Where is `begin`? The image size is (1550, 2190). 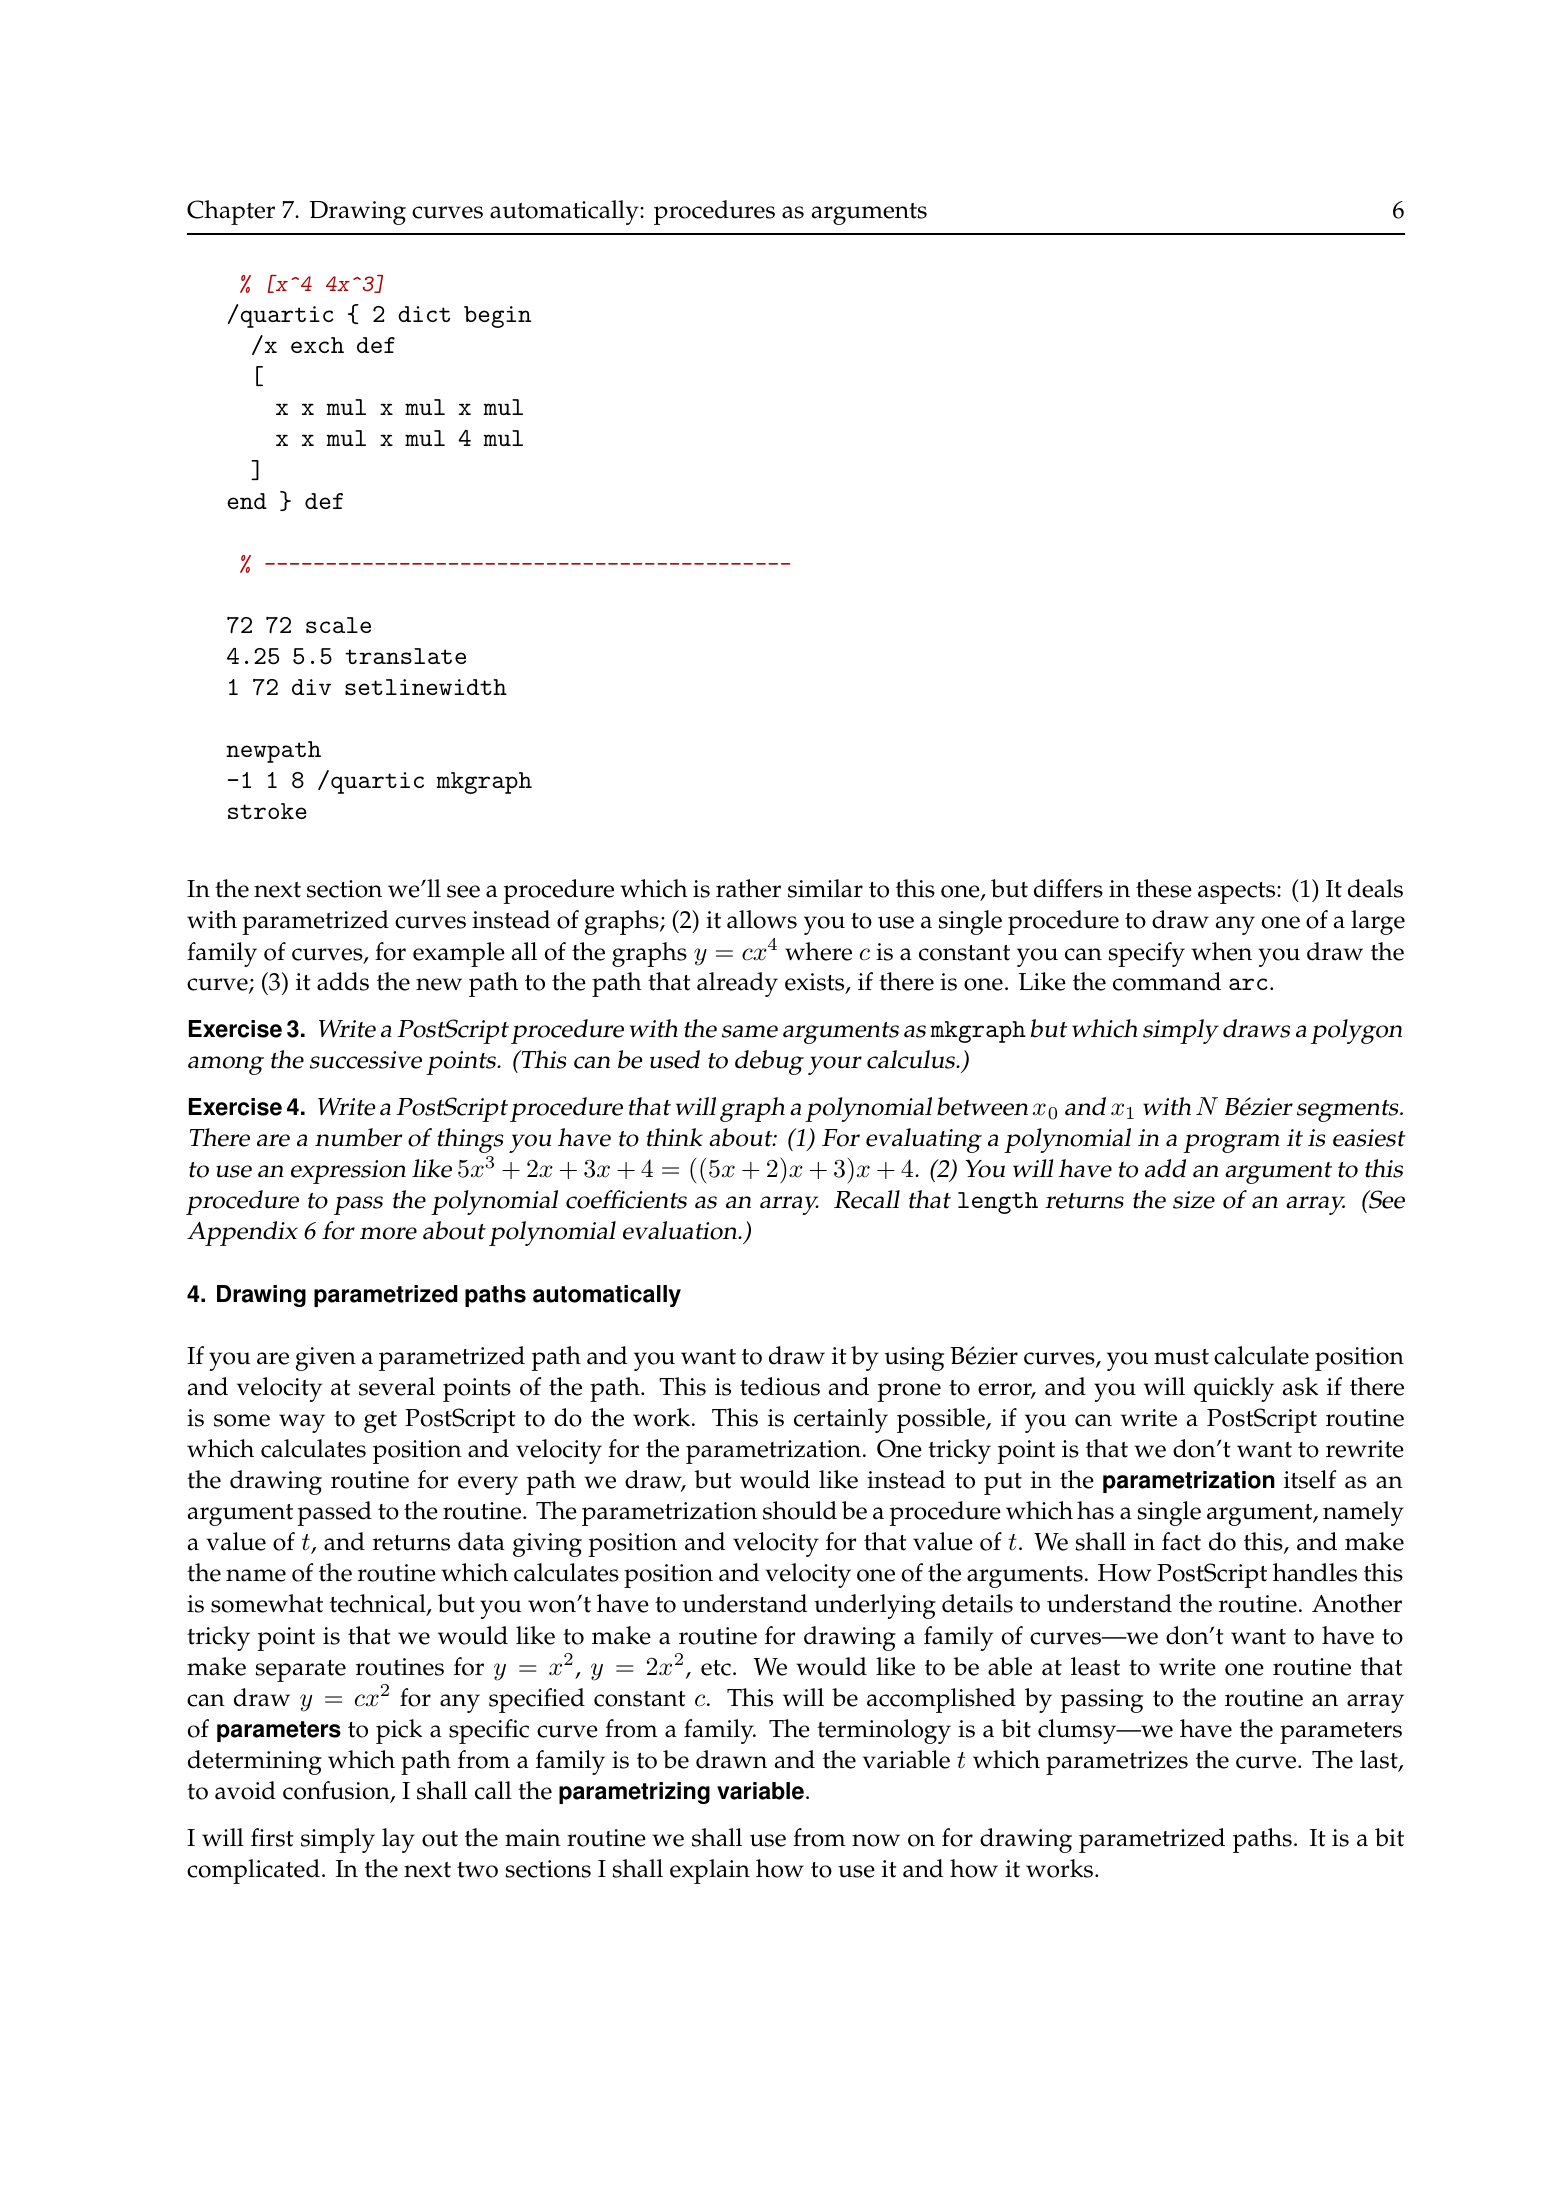 begin is located at coordinates (497, 317).
